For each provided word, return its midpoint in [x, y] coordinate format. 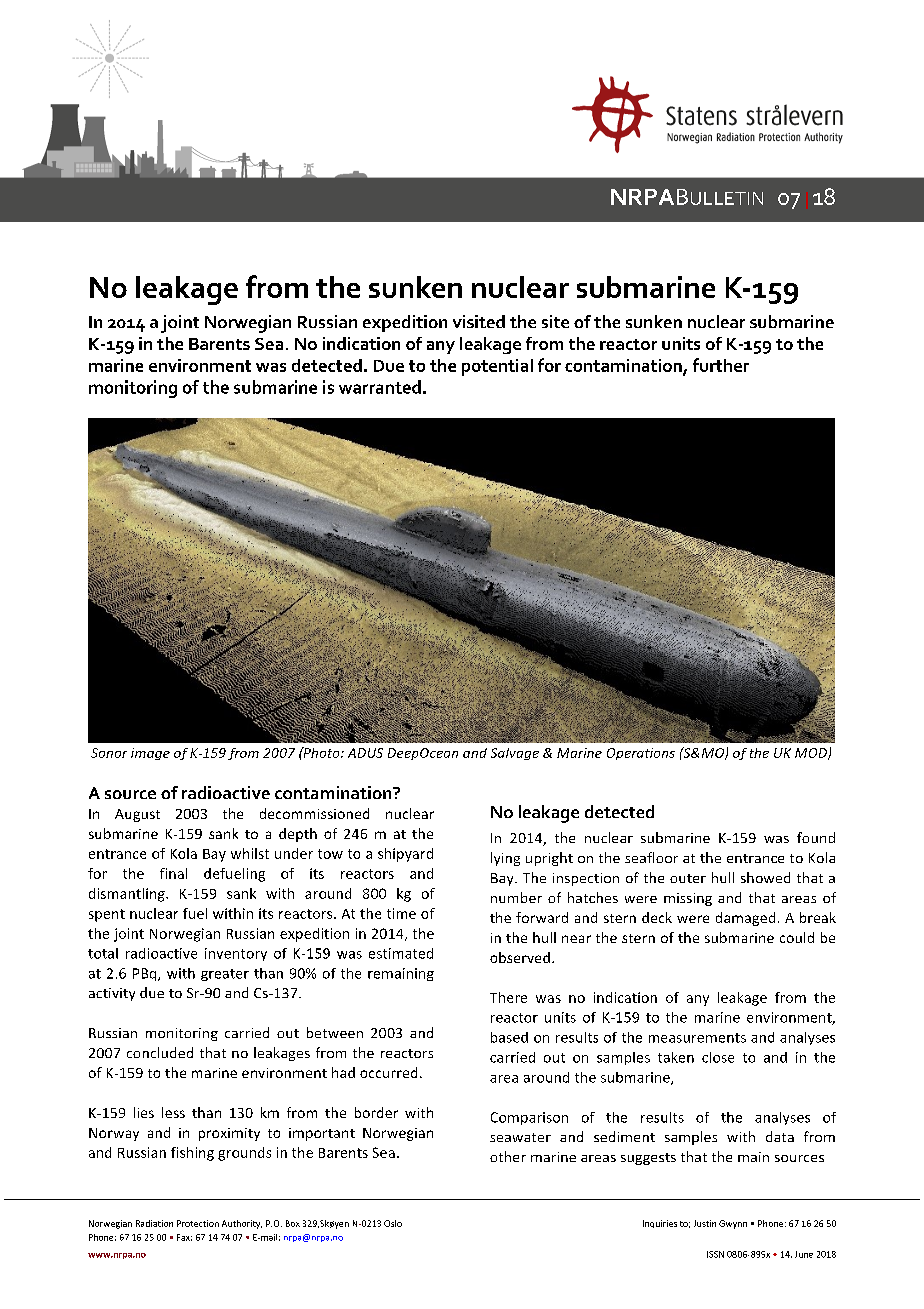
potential [497, 367]
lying [505, 859]
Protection [198, 1223]
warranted [380, 387]
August [137, 815]
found [816, 837]
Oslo [393, 1223]
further [721, 365]
